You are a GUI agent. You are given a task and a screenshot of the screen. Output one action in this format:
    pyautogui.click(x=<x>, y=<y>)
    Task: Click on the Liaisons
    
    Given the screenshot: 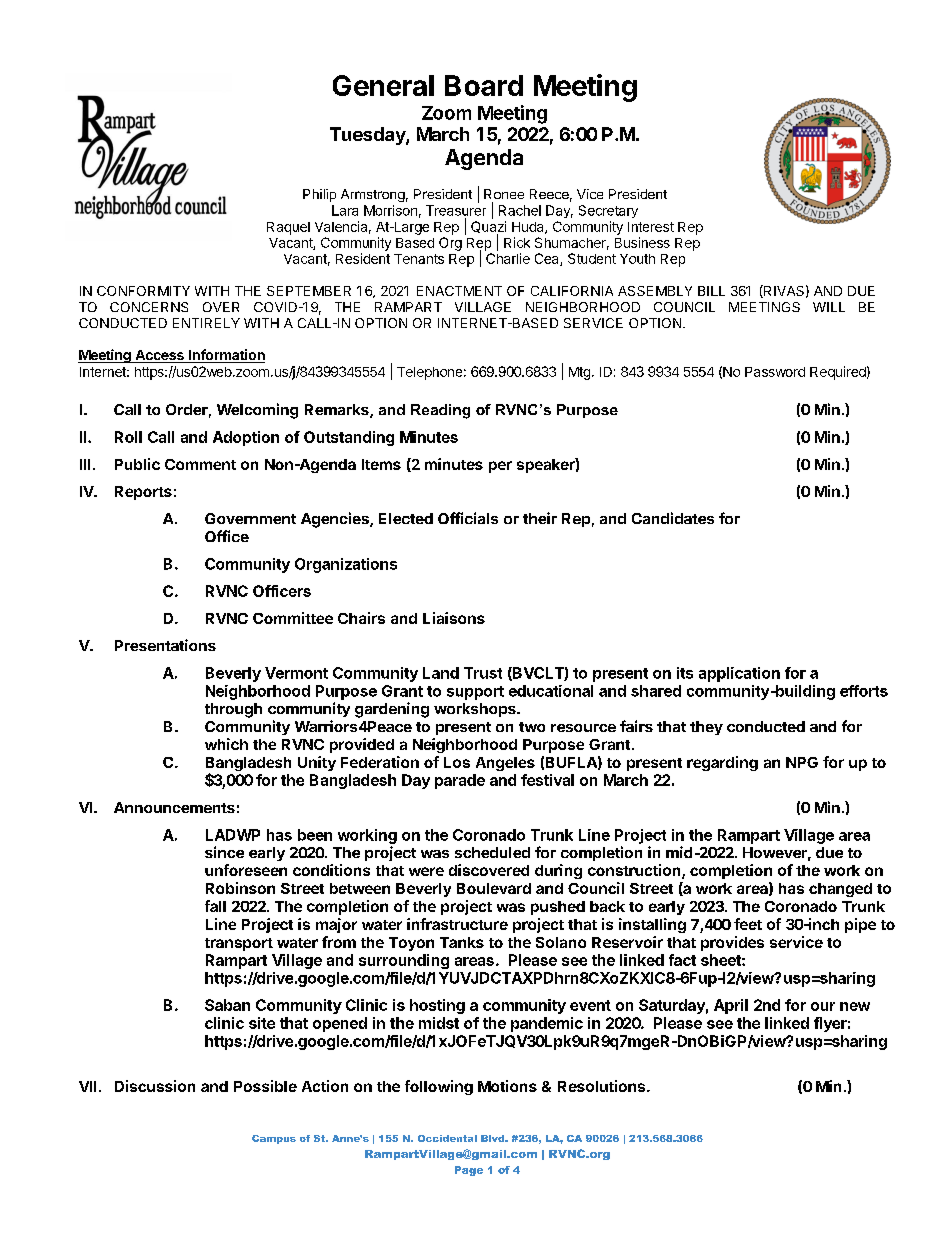 What is the action you would take?
    pyautogui.click(x=454, y=618)
